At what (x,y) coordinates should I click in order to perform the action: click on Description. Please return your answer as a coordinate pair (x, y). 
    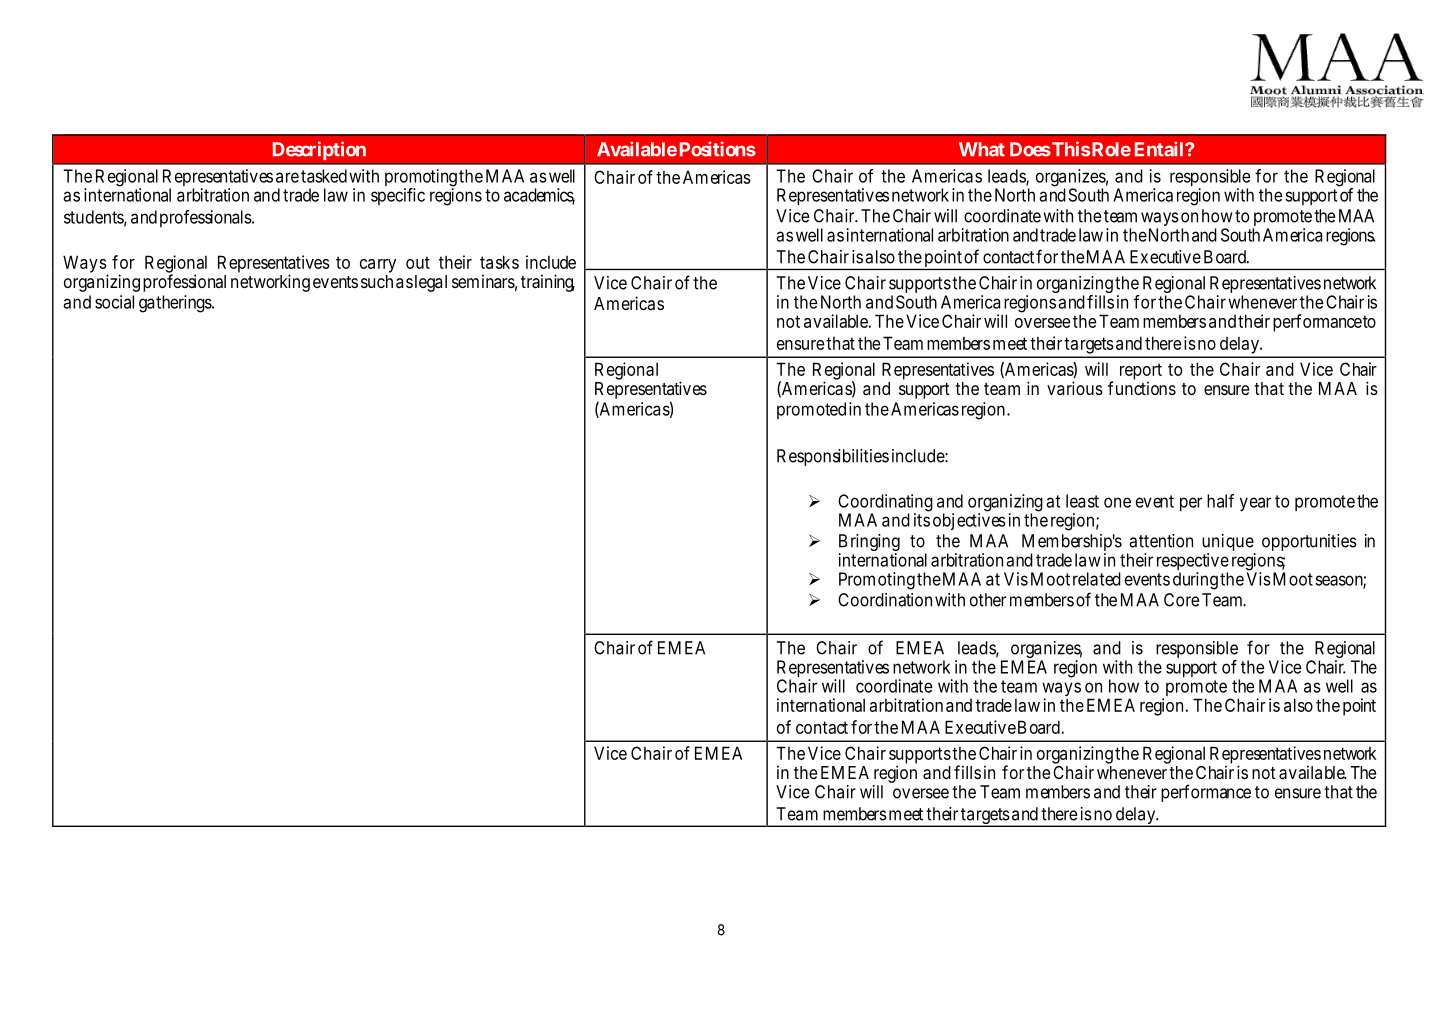
    Looking at the image, I should click on (319, 150).
